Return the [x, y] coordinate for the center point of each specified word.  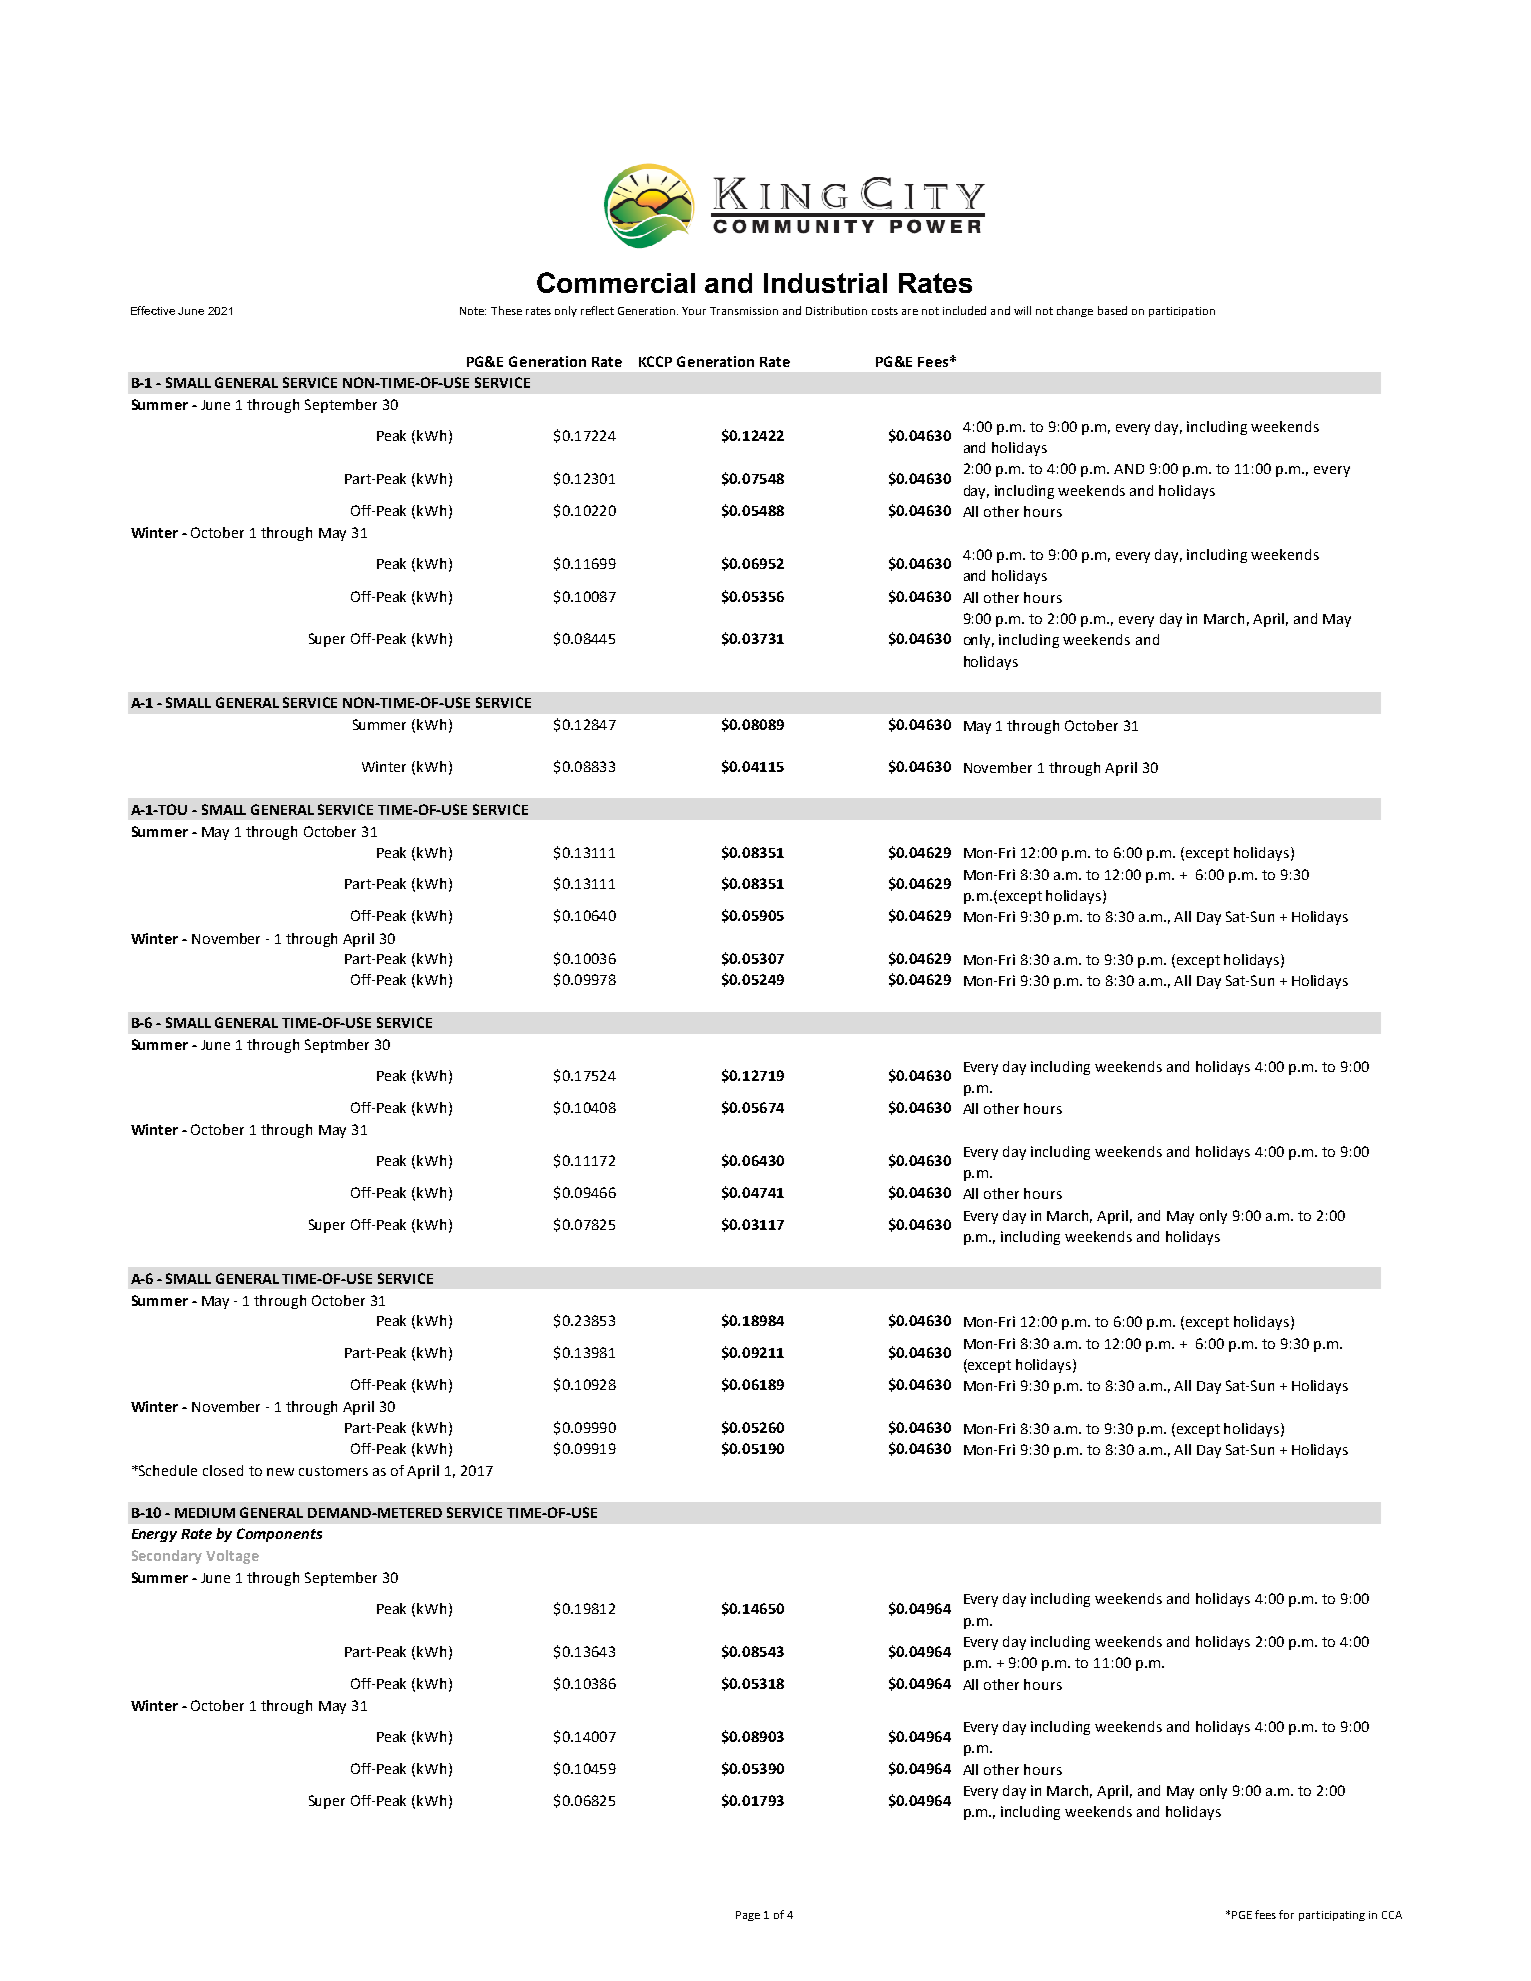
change [1075, 311]
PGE [1242, 1915]
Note [473, 311]
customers [333, 1471]
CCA [1392, 1915]
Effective [153, 310]
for [1286, 1914]
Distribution [836, 310]
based [1112, 310]
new [280, 1472]
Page [748, 1916]
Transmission [744, 311]
